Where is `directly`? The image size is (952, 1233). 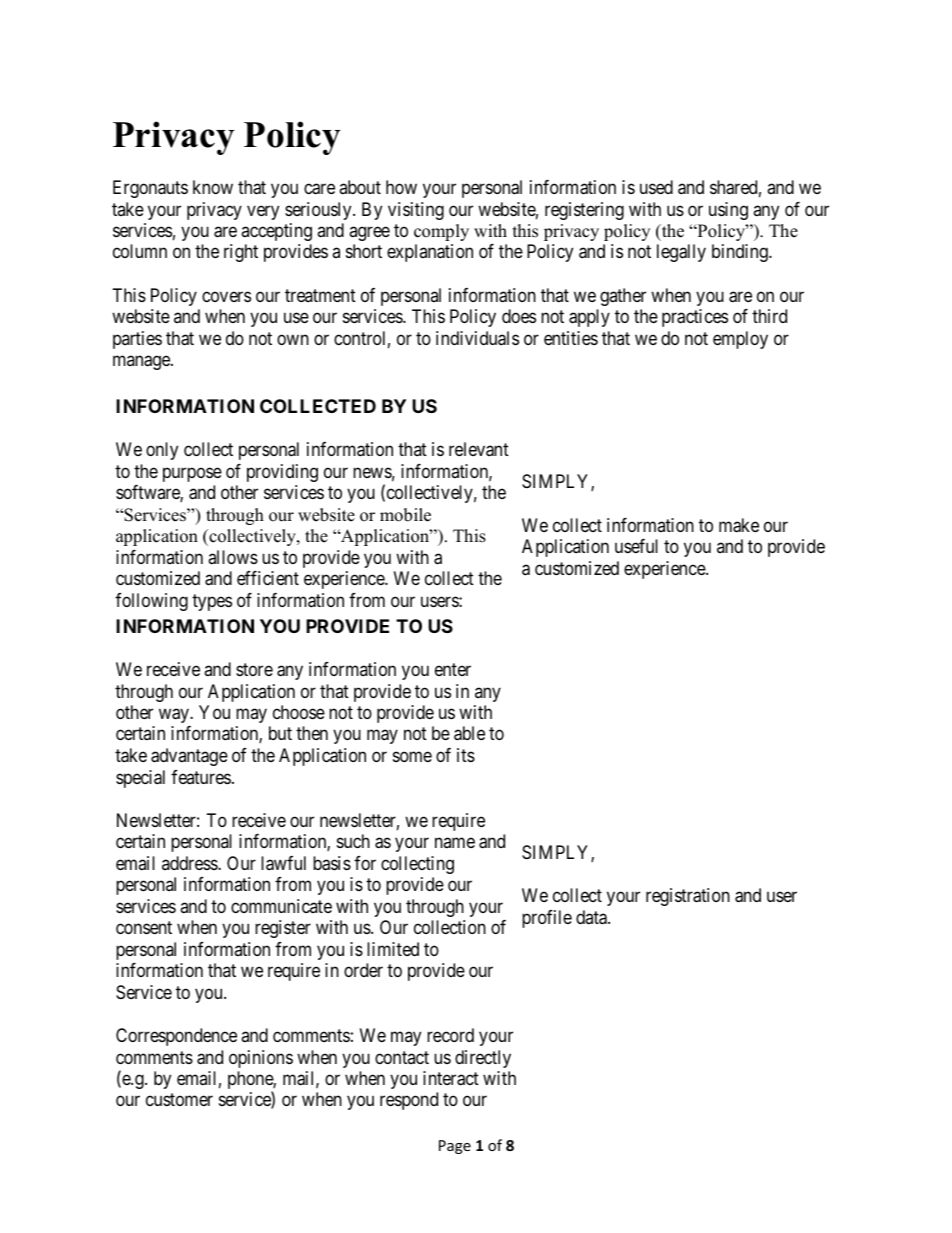
directly is located at coordinates (483, 1059).
